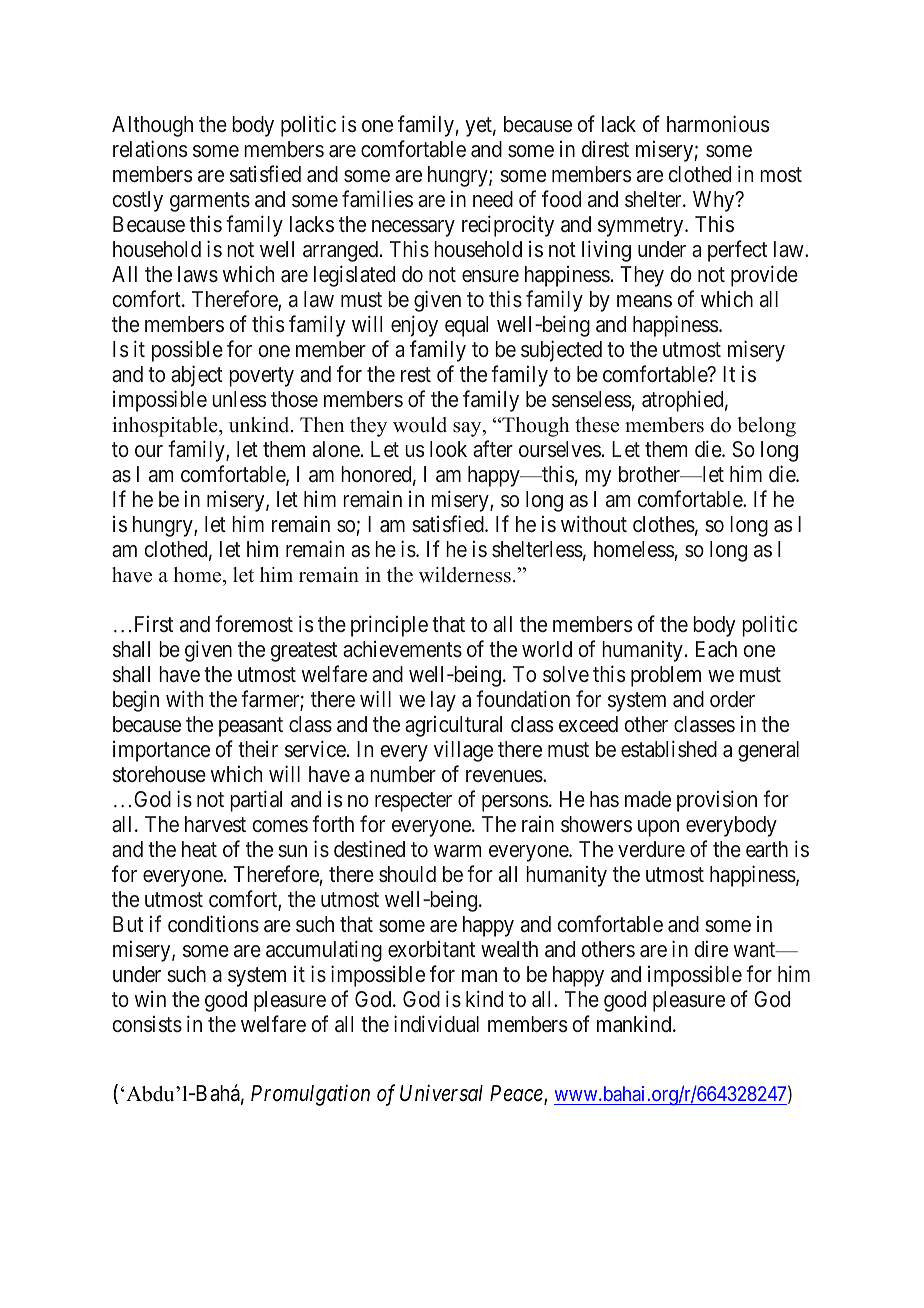 This document has height=1308, width=924. Describe the element at coordinates (154, 623) in the document. I see `First` at that location.
